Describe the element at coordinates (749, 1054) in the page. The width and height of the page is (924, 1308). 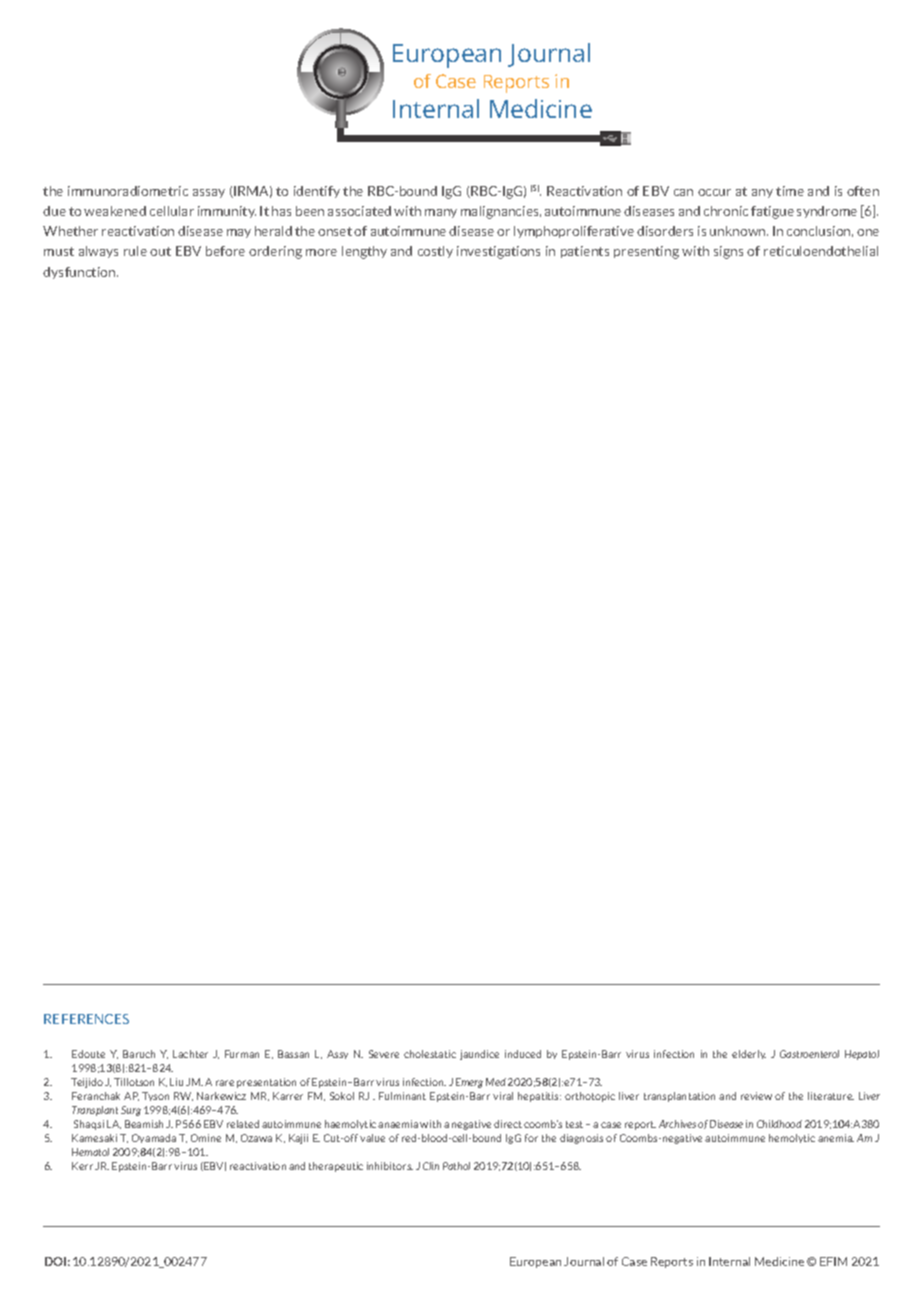
I see `elderly` at that location.
